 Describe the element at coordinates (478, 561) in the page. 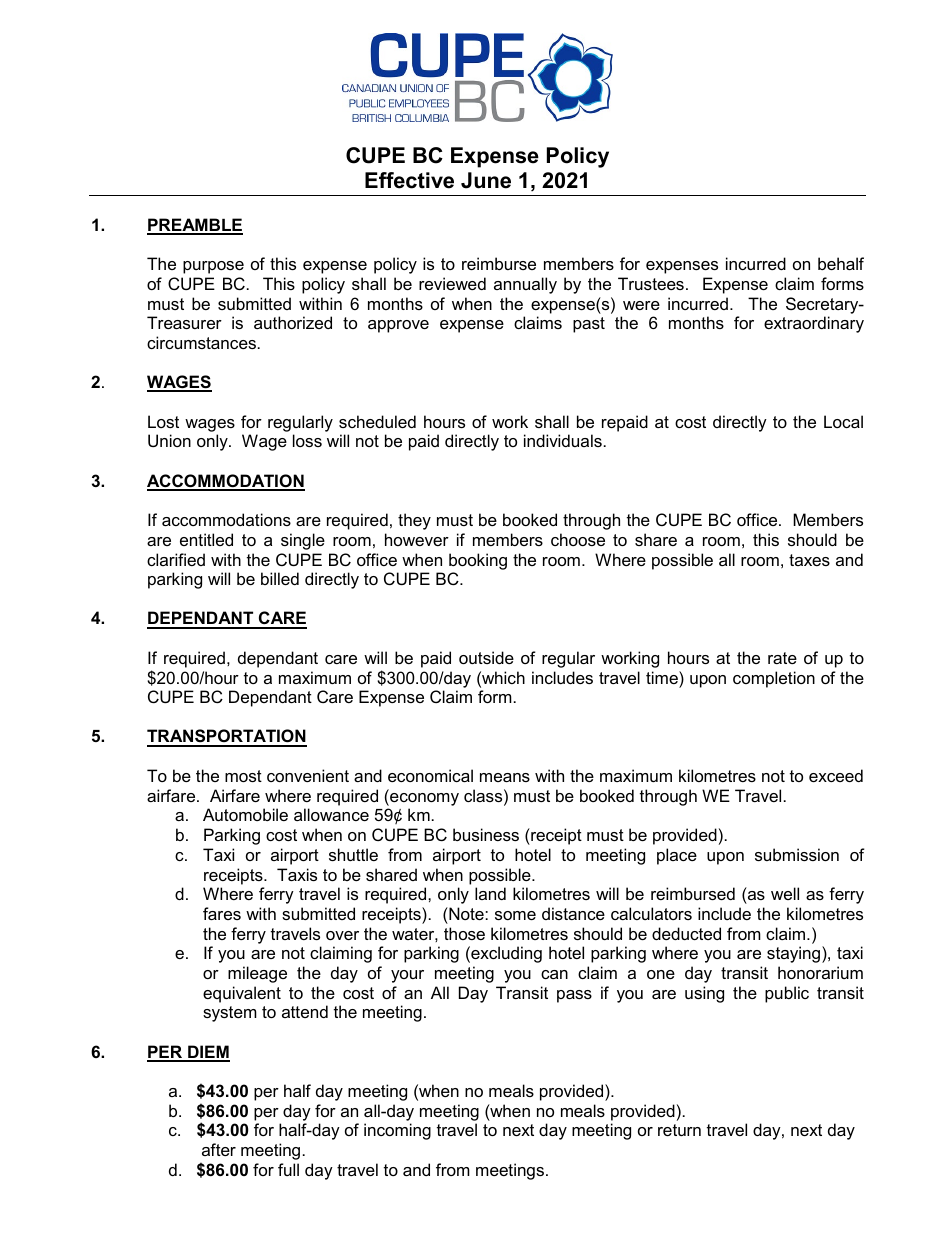

I see `booking` at that location.
